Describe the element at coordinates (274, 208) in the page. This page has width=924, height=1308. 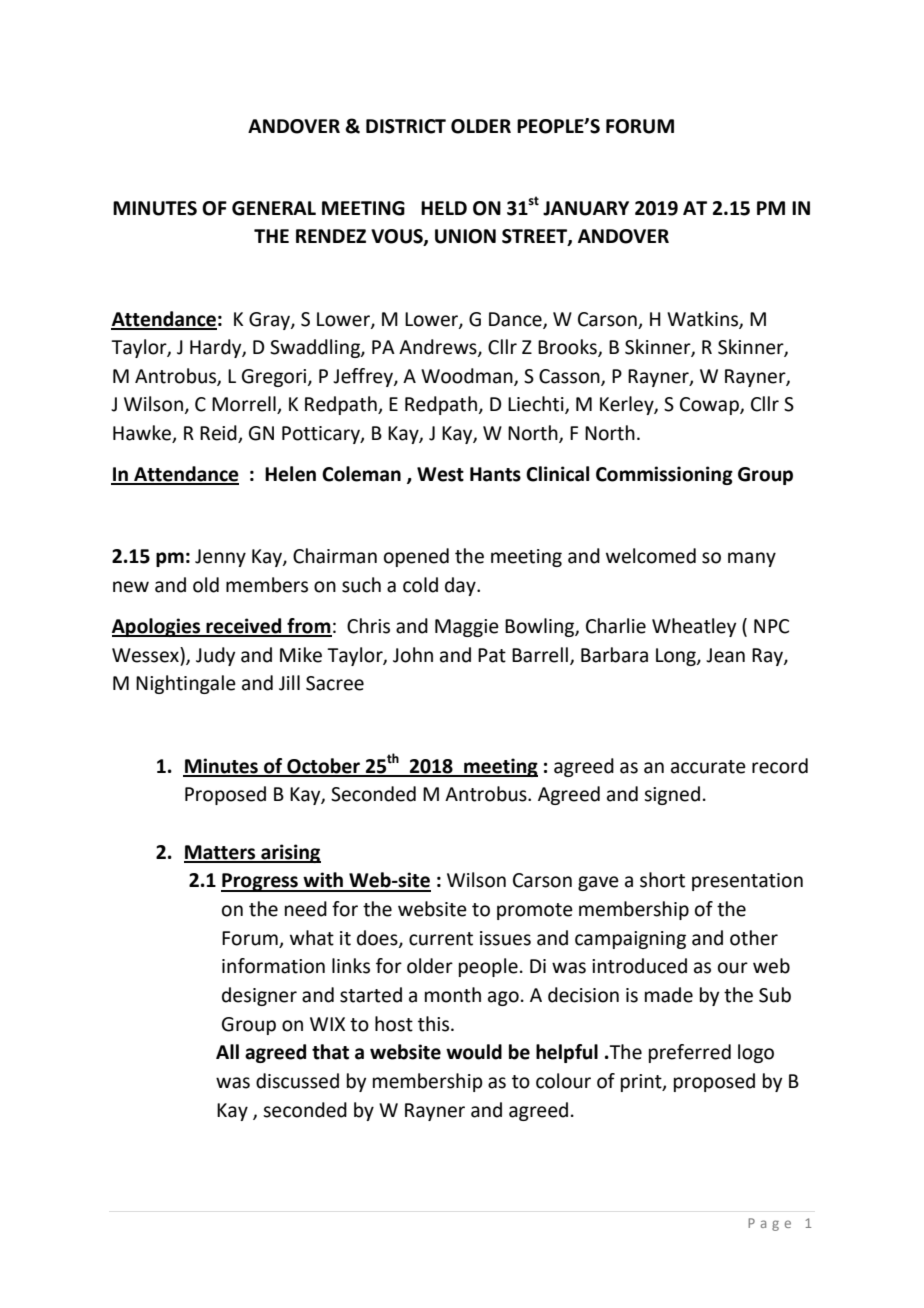
I see `GENERAL` at that location.
